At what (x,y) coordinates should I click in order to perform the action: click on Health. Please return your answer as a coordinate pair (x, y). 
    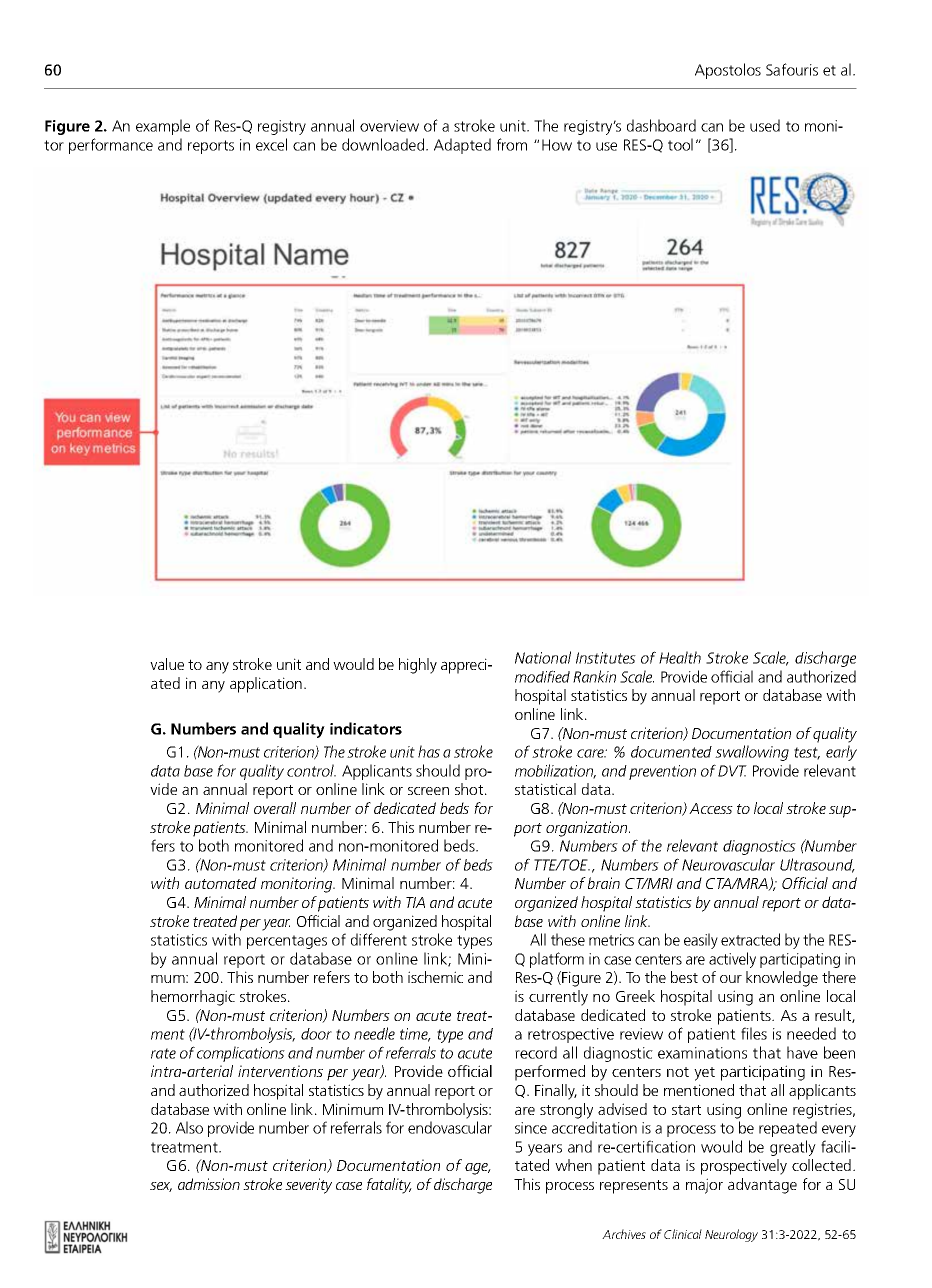
    Looking at the image, I should click on (680, 657).
